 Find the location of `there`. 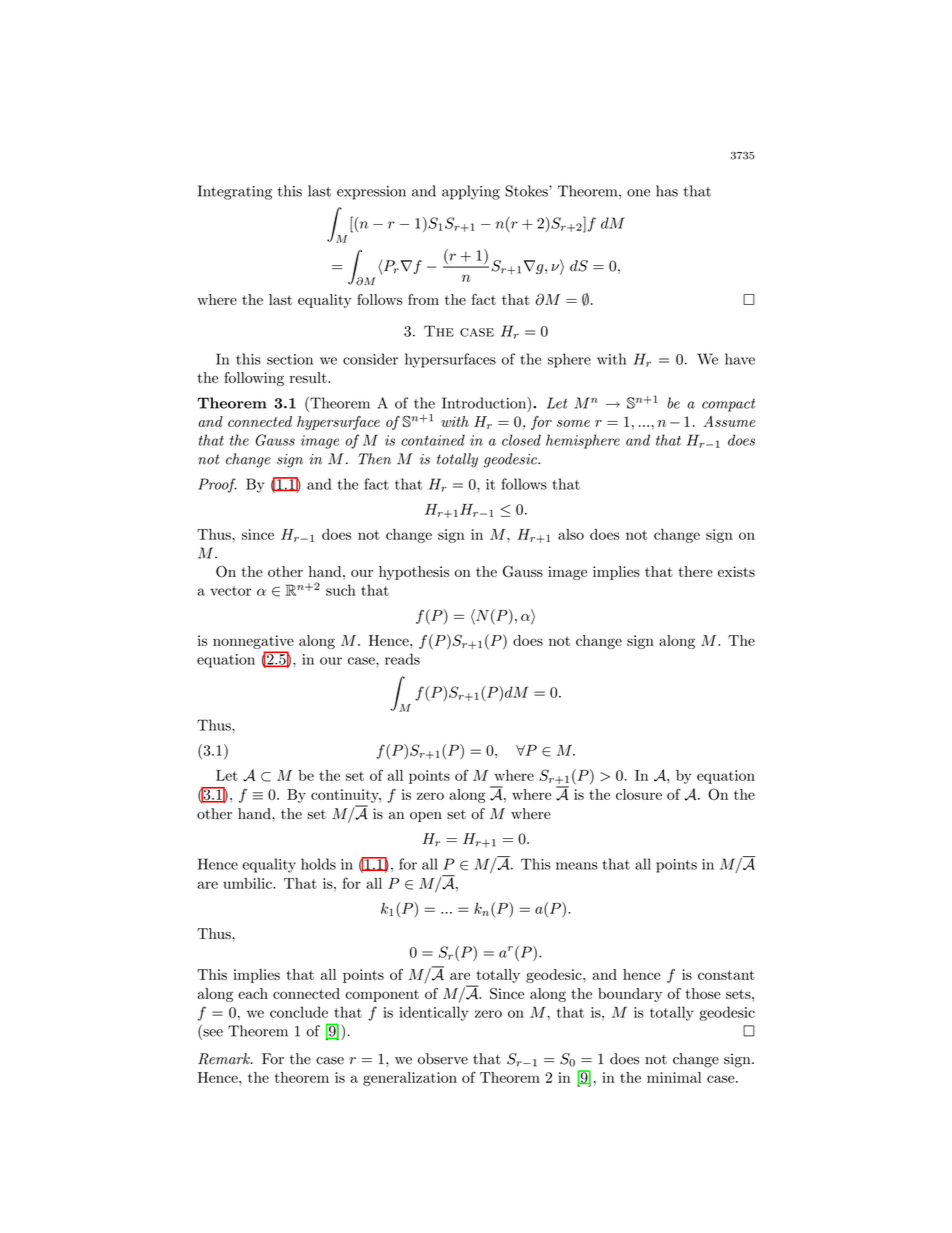

there is located at coordinates (695, 571).
